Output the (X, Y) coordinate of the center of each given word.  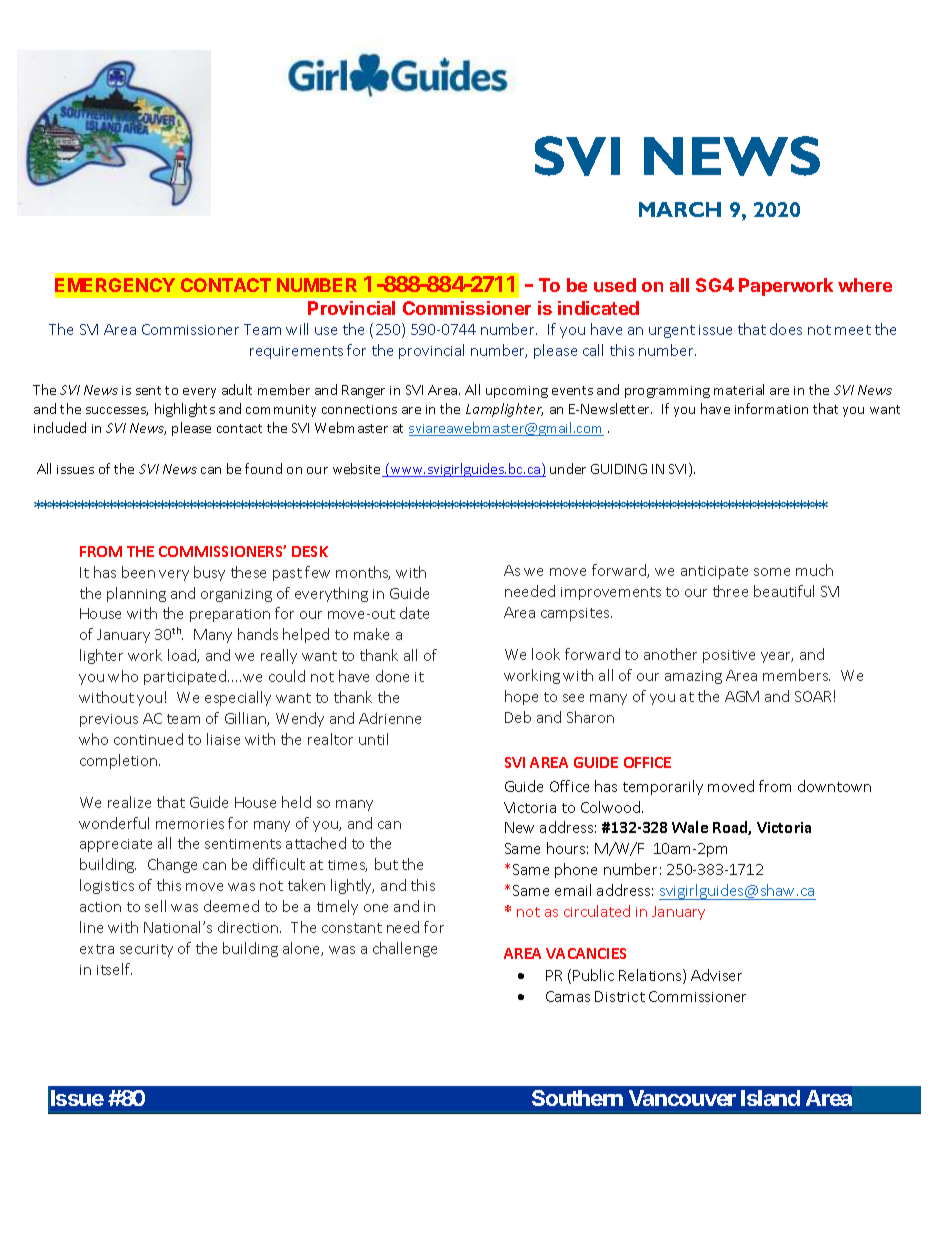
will (297, 329)
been (138, 572)
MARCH (680, 209)
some (772, 572)
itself (114, 969)
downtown (834, 786)
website (358, 470)
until (373, 739)
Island (770, 1098)
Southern (577, 1098)
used (615, 285)
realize (129, 802)
